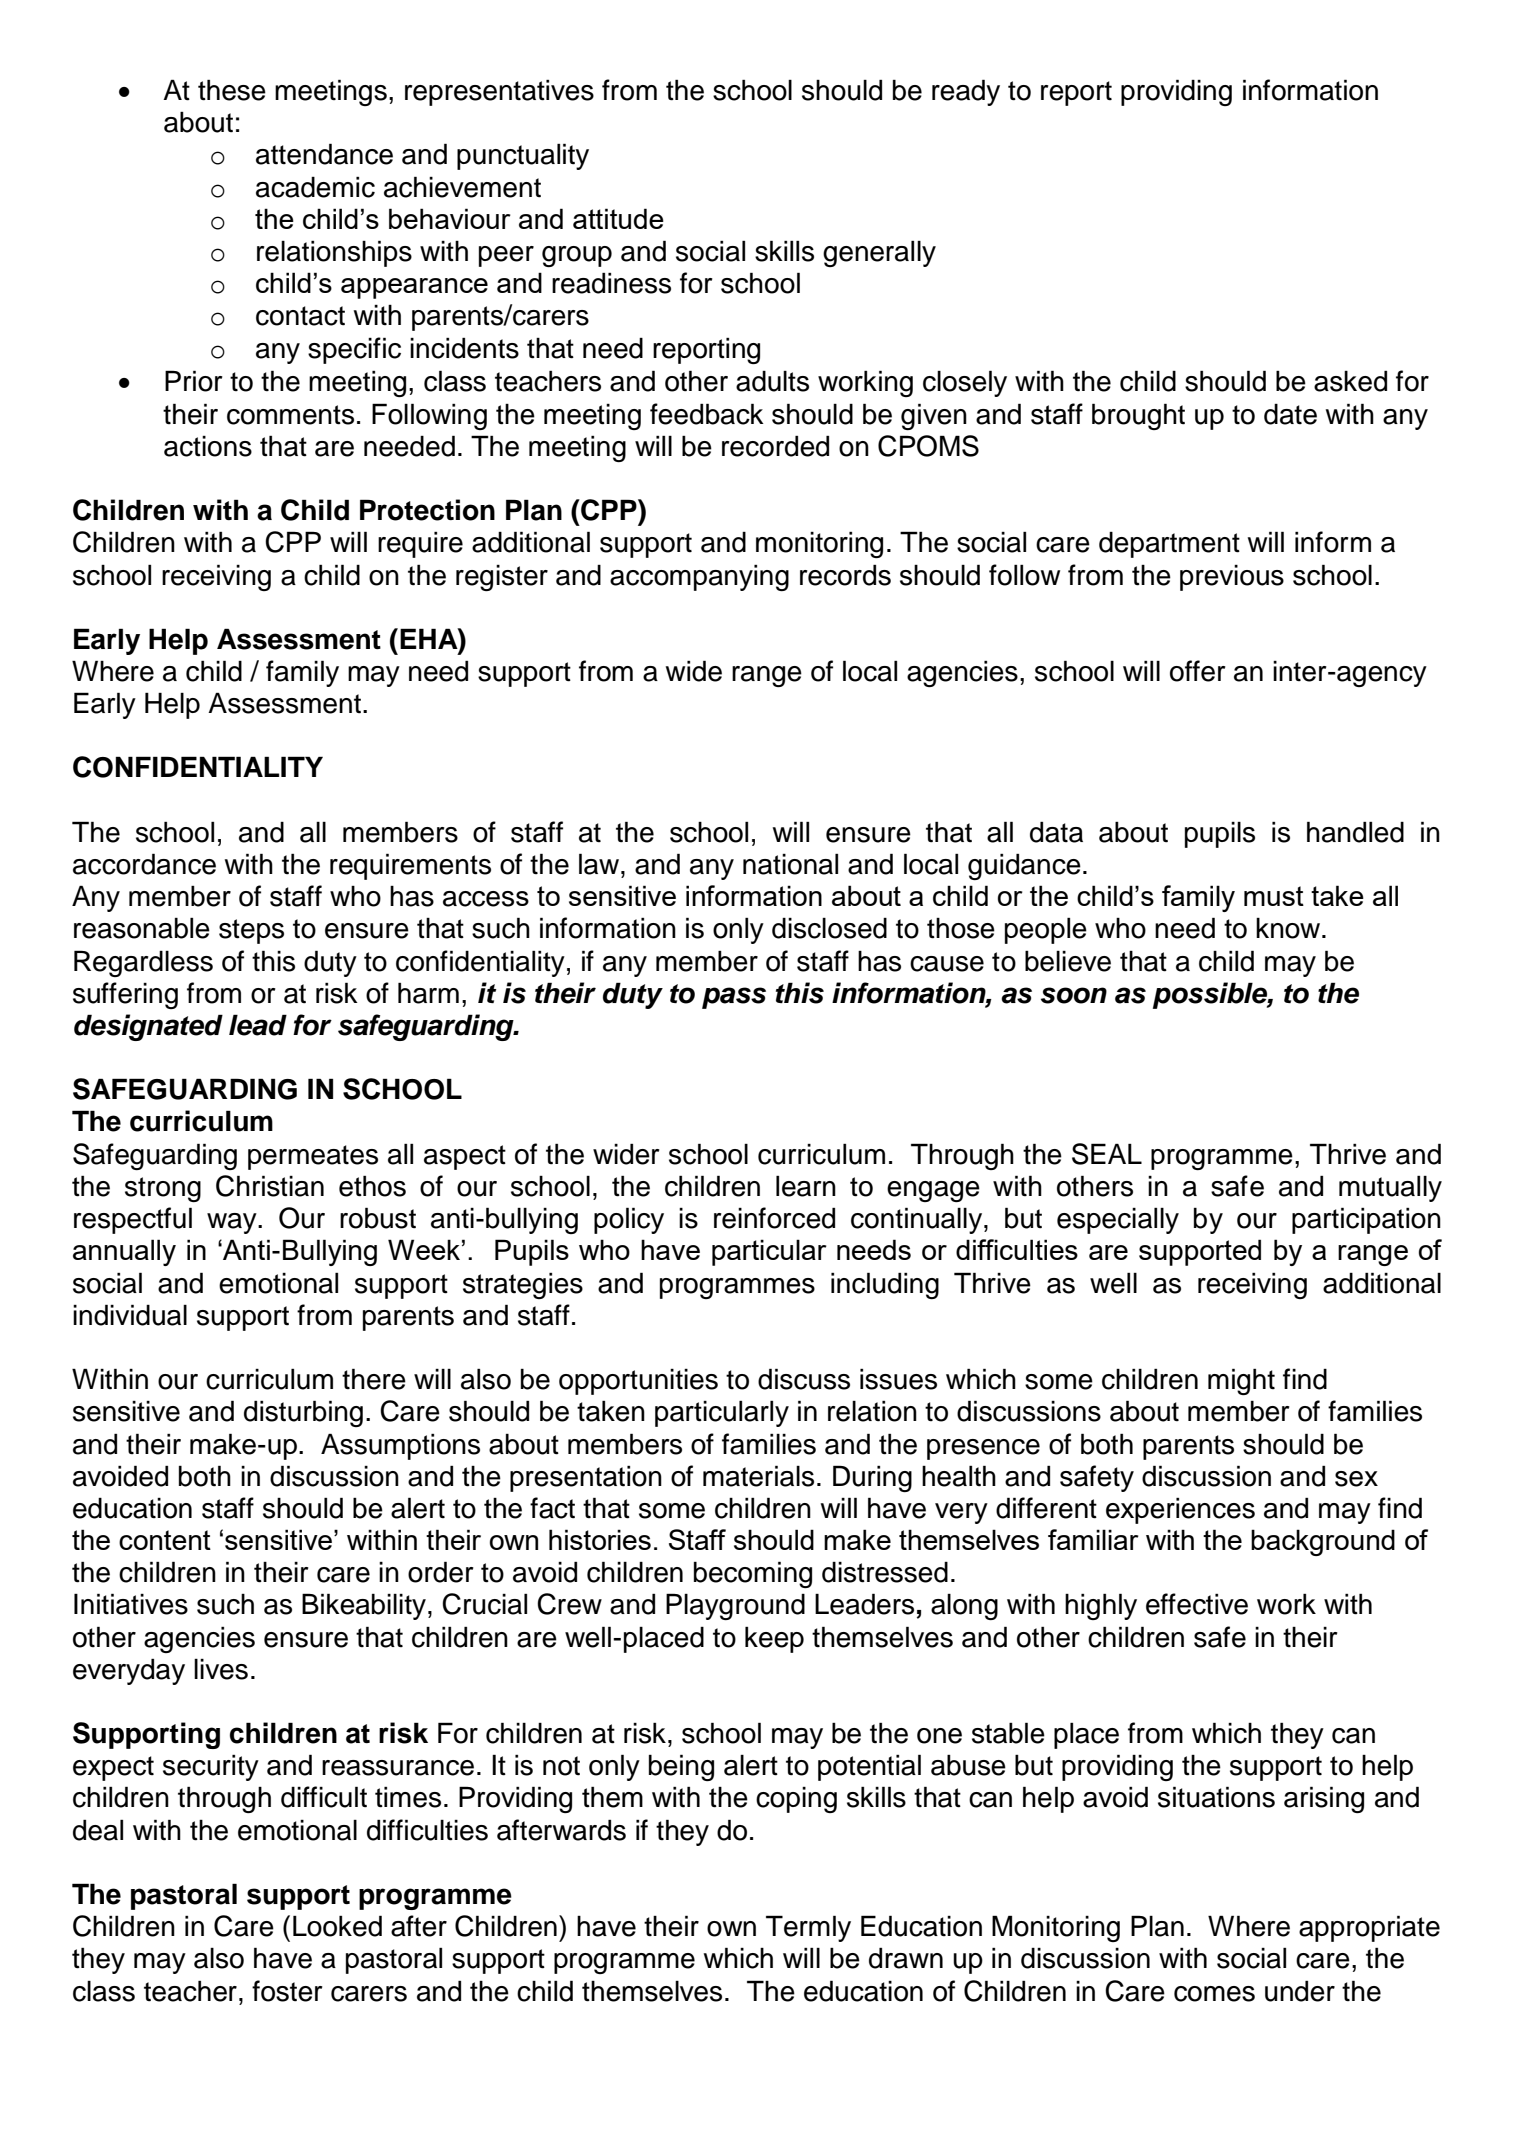 This screenshot has width=1514, height=2142. What do you see at coordinates (303, 1413) in the screenshot?
I see `disturbing` at bounding box center [303, 1413].
